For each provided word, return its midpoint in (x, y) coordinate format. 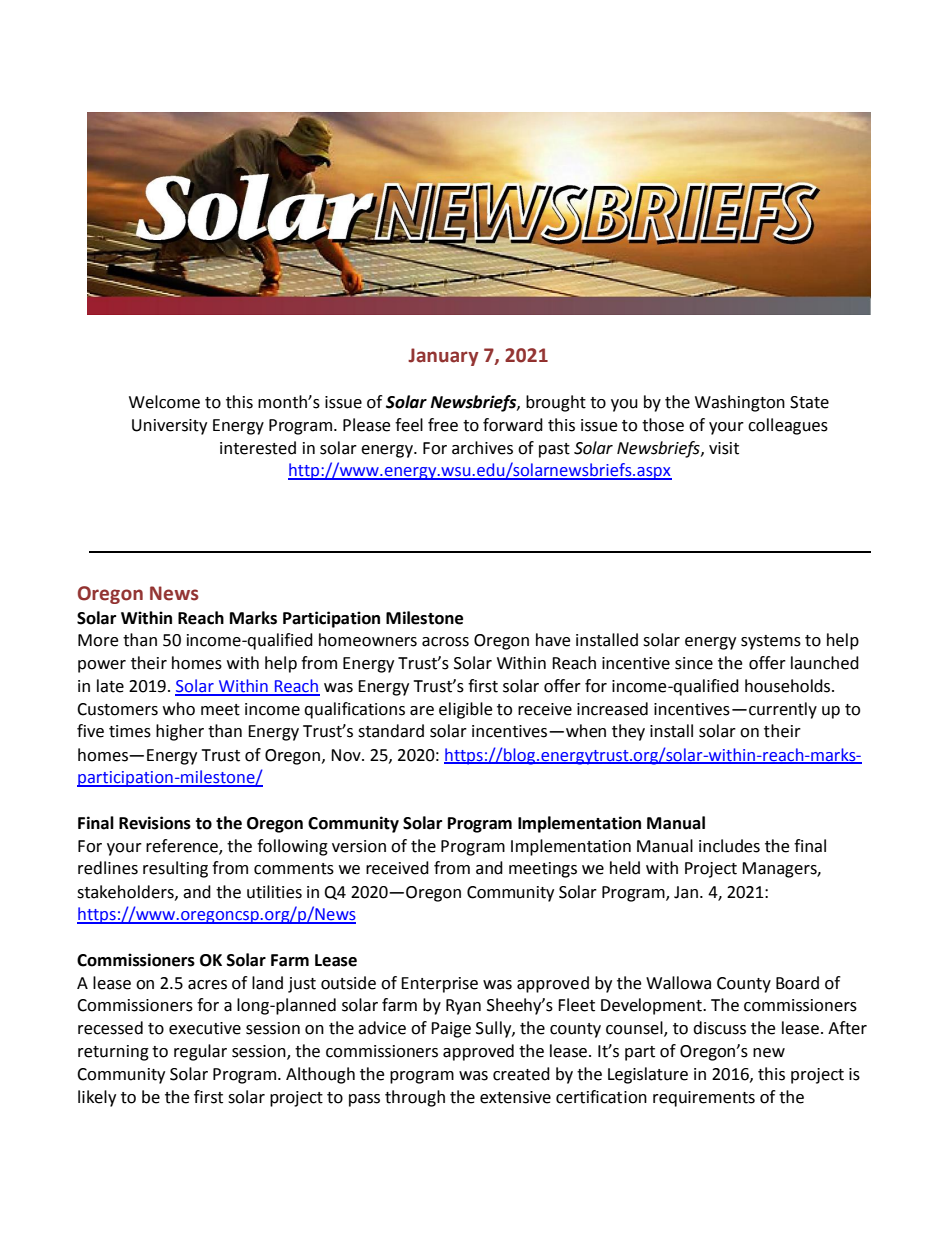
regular (200, 1052)
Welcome (164, 402)
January (443, 357)
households (789, 686)
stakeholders (126, 892)
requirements (704, 1099)
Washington (740, 403)
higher (180, 732)
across (445, 642)
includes (729, 846)
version (359, 846)
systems (771, 642)
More (98, 640)
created (521, 1074)
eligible (466, 710)
